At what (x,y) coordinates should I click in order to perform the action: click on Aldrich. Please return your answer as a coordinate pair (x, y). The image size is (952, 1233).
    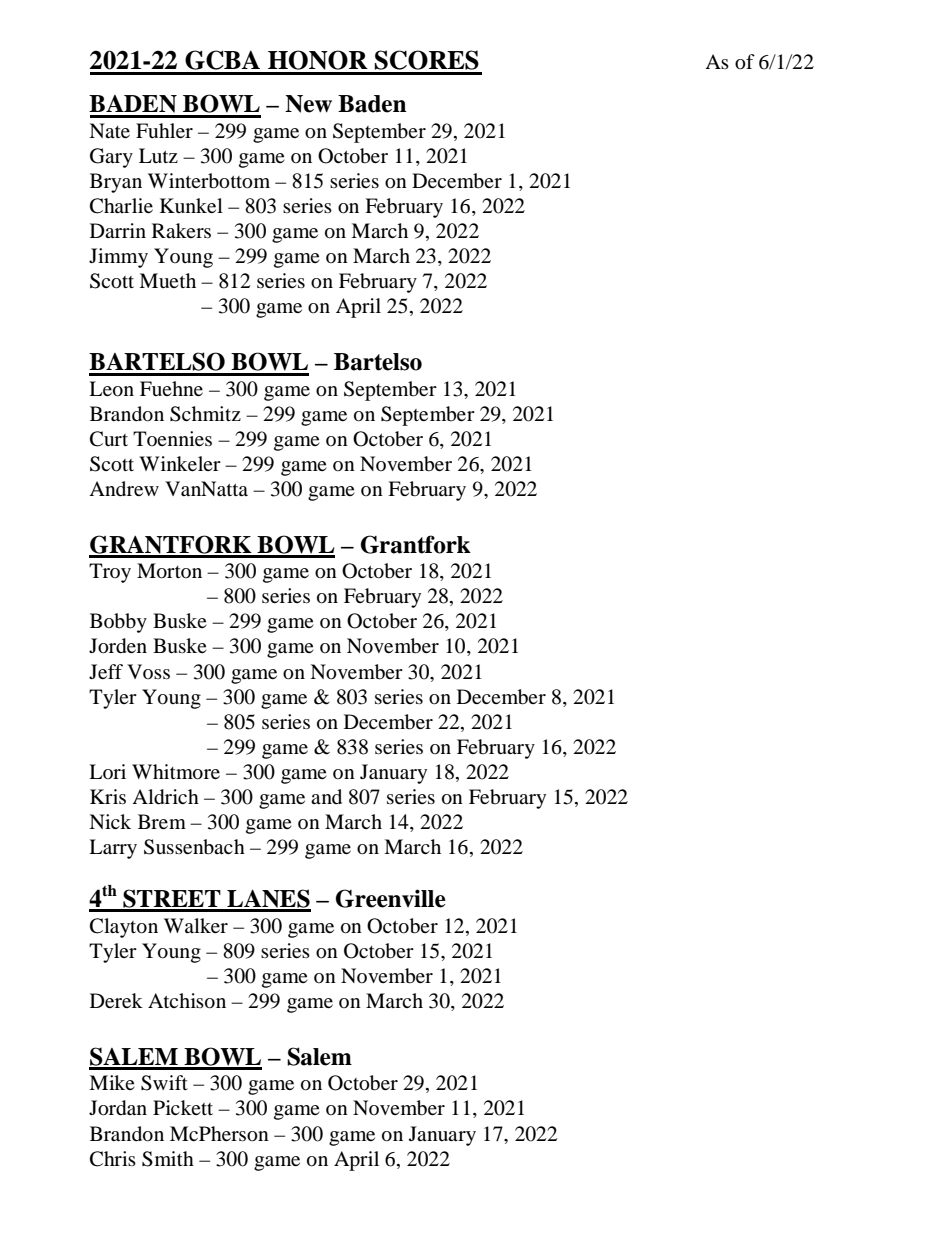
    Looking at the image, I should click on (165, 797).
